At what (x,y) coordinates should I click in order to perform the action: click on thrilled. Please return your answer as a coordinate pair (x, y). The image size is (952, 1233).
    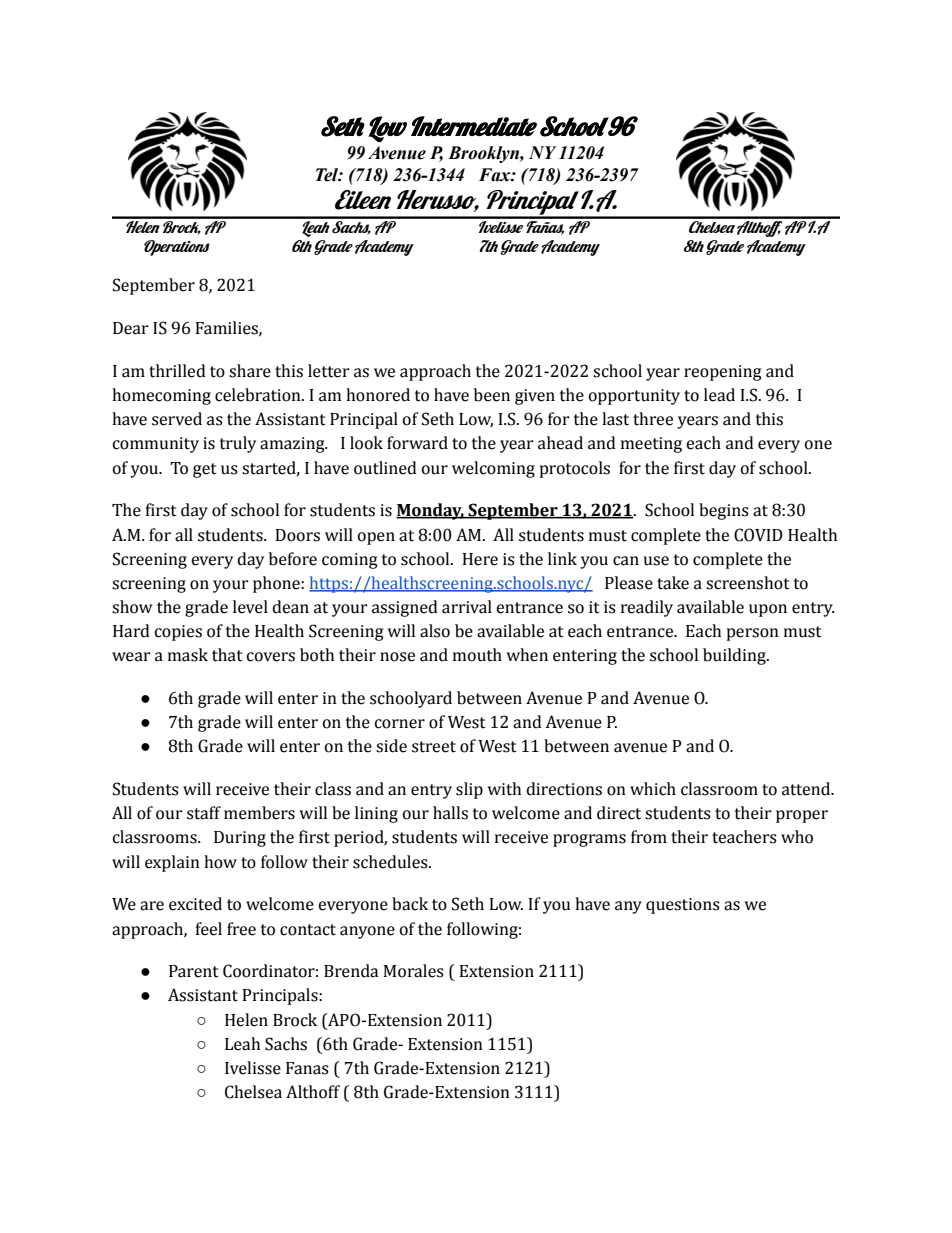
    Looking at the image, I should click on (177, 371).
